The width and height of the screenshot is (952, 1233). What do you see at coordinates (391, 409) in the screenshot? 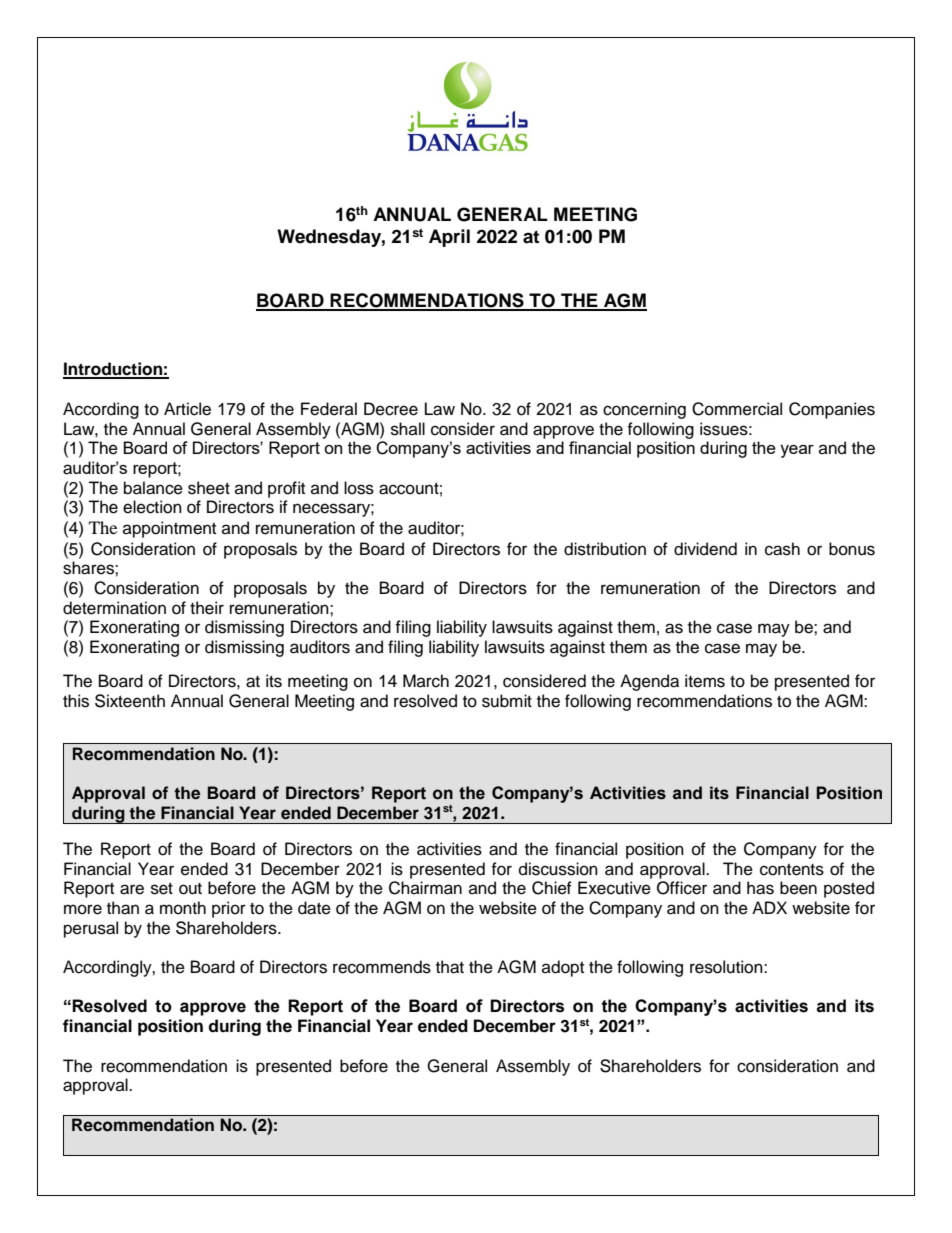
I see `Decree` at bounding box center [391, 409].
